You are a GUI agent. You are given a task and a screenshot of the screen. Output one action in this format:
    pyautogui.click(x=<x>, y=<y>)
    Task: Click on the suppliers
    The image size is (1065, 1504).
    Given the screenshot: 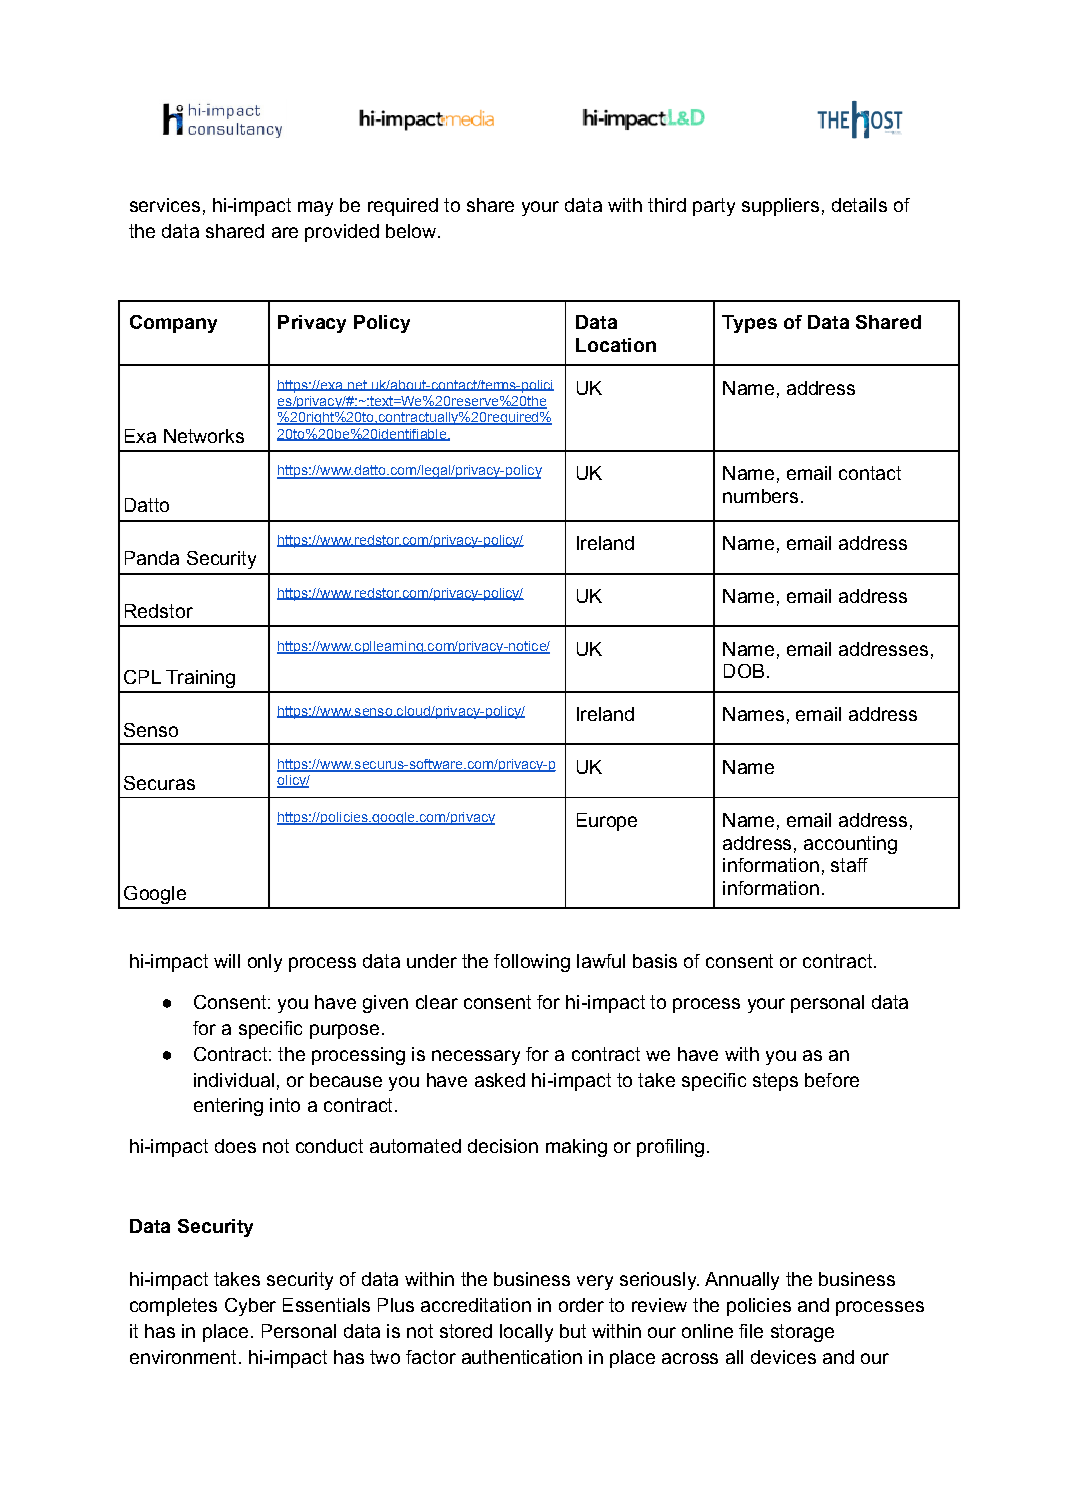 What is the action you would take?
    pyautogui.click(x=780, y=207)
